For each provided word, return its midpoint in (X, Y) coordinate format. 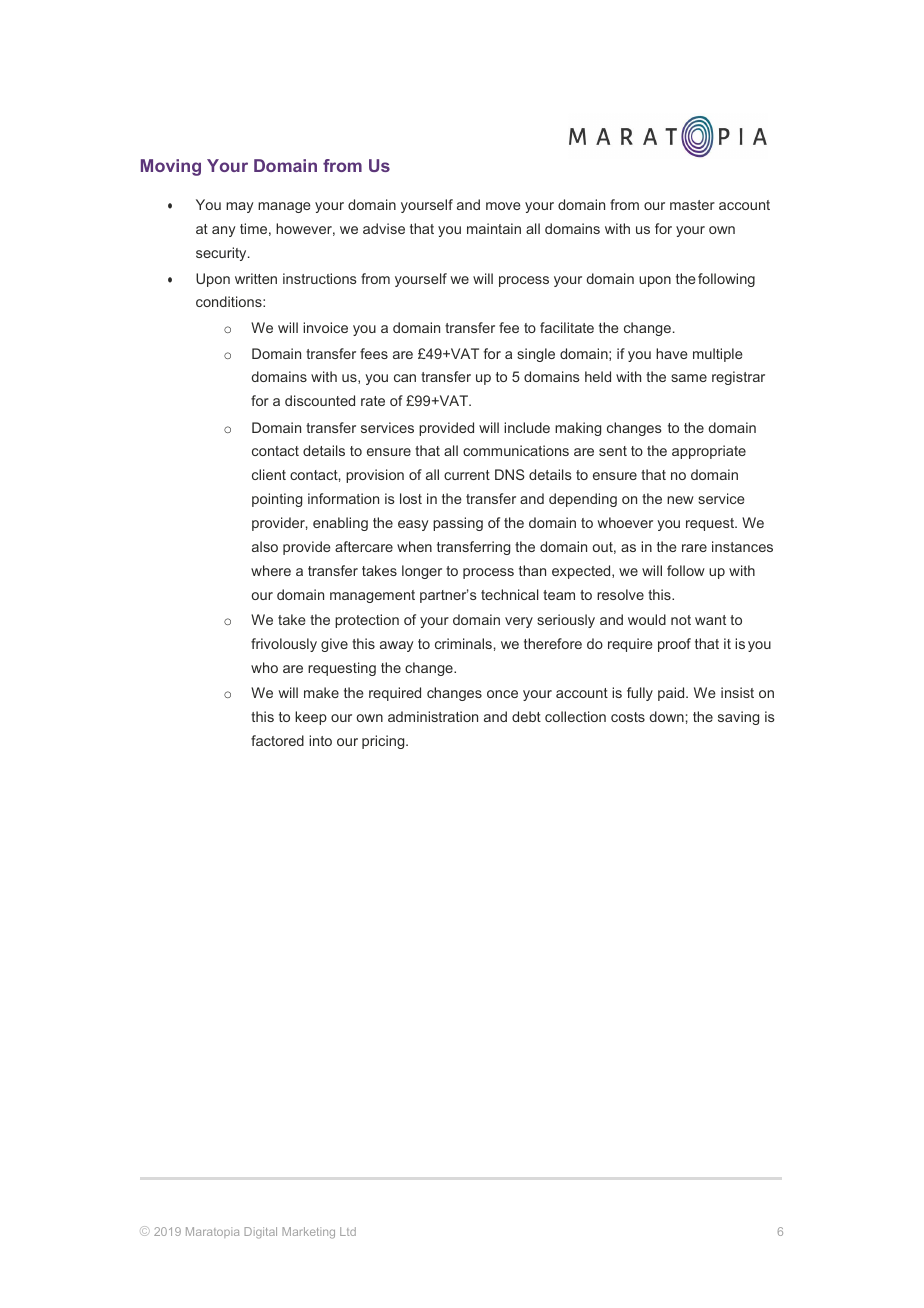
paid (672, 694)
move (503, 206)
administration (433, 716)
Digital (260, 1233)
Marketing (308, 1233)
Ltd (348, 1231)
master (692, 205)
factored (277, 740)
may (240, 207)
